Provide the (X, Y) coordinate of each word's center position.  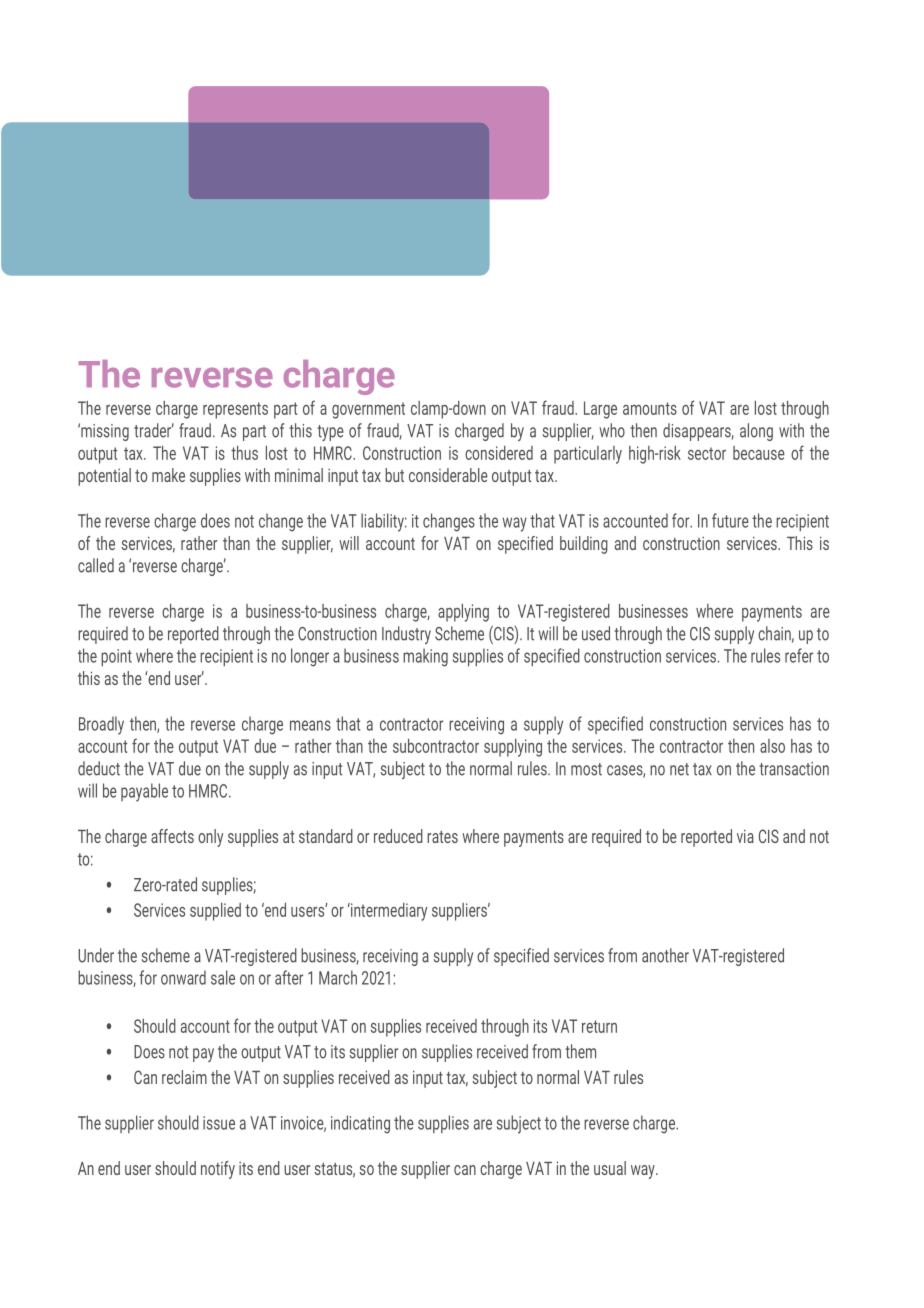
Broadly (101, 725)
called (96, 565)
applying (463, 613)
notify (218, 1170)
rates (442, 837)
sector (707, 453)
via (745, 836)
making (425, 657)
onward (183, 977)
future (730, 520)
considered (499, 453)
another (665, 955)
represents (235, 410)
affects (172, 836)
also (772, 746)
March (338, 977)
